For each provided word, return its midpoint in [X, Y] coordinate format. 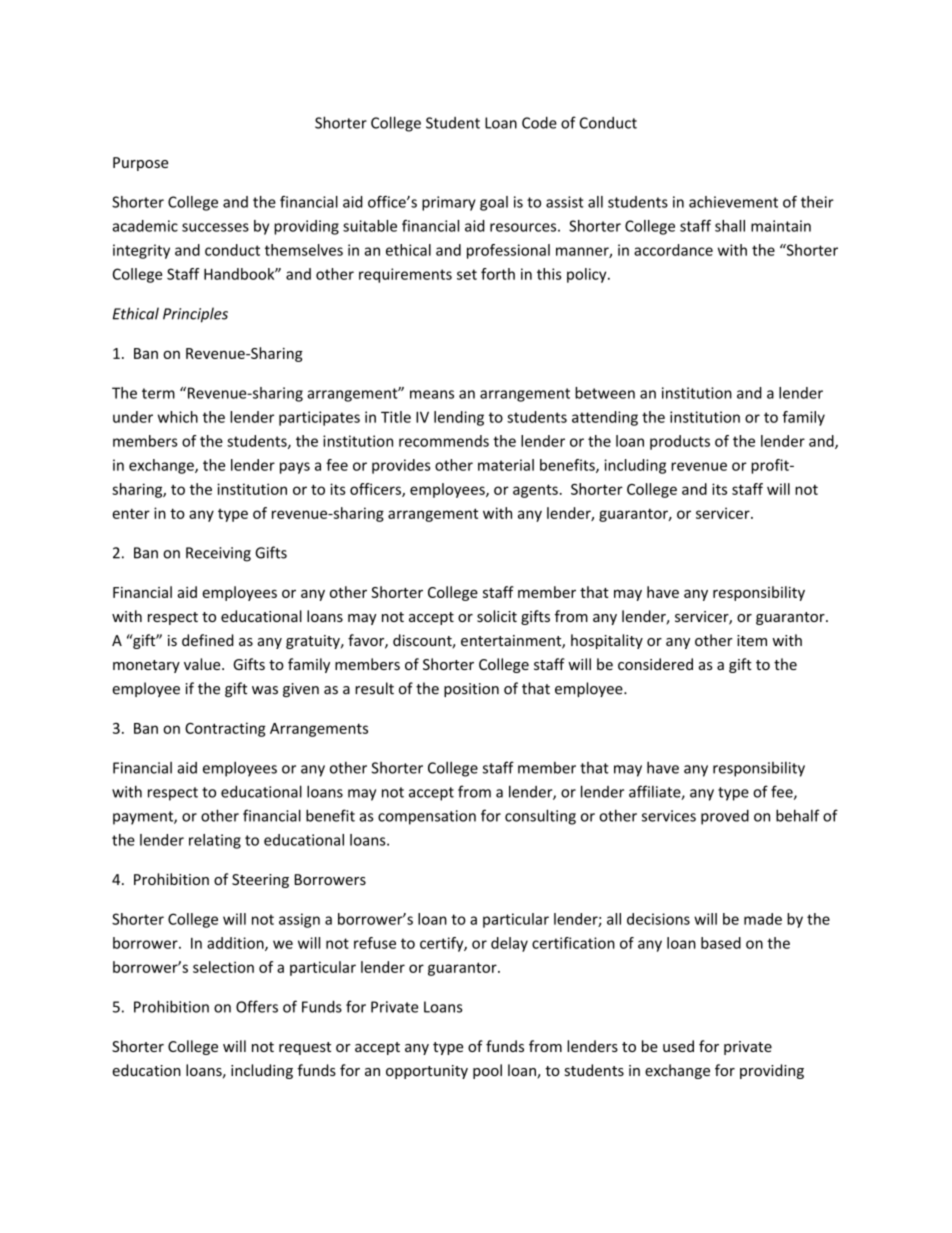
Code [539, 122]
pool [487, 1071]
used [678, 1046]
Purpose [140, 164]
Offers [257, 1006]
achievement [733, 202]
